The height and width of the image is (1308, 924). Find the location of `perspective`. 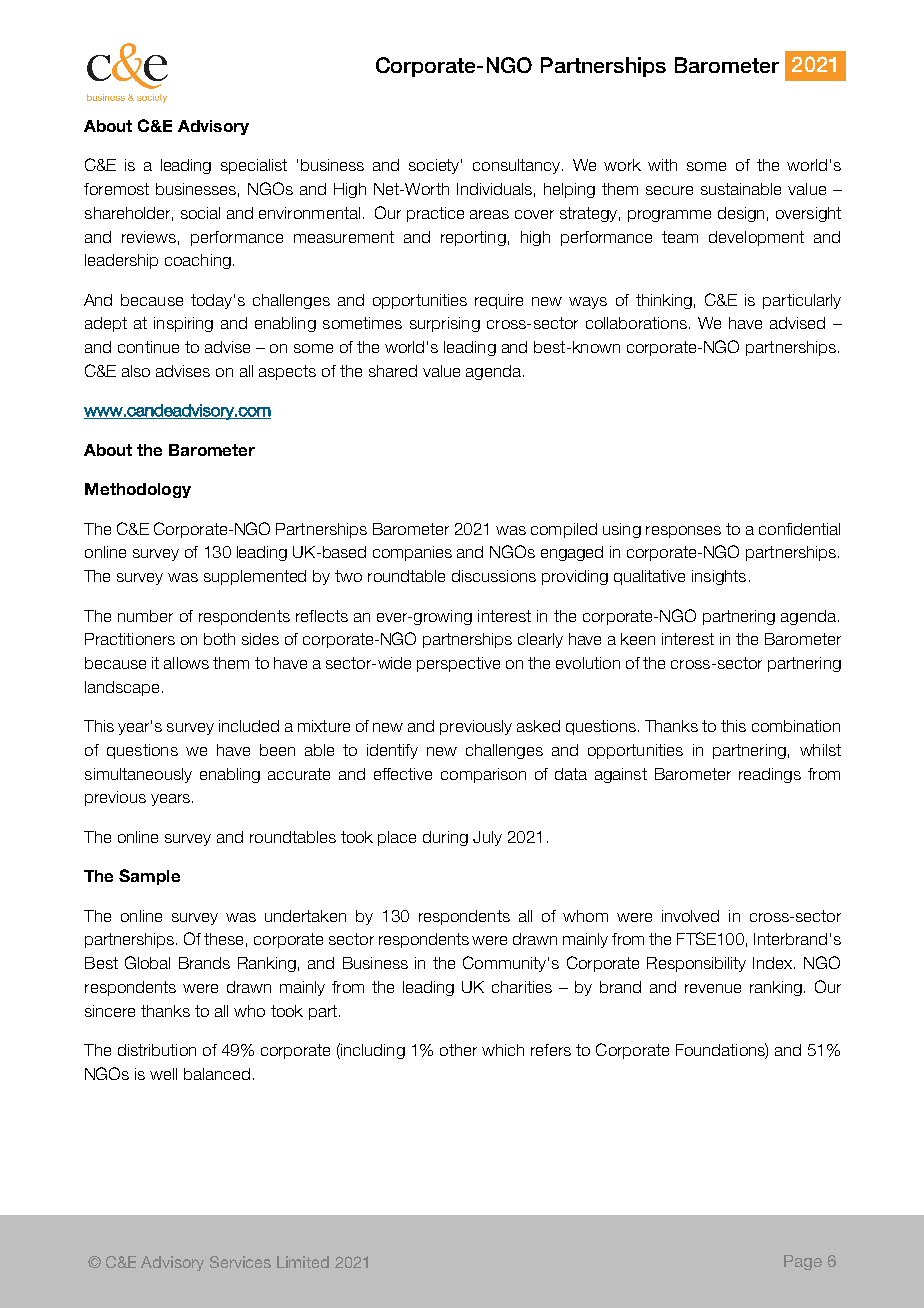

perspective is located at coordinates (458, 664).
